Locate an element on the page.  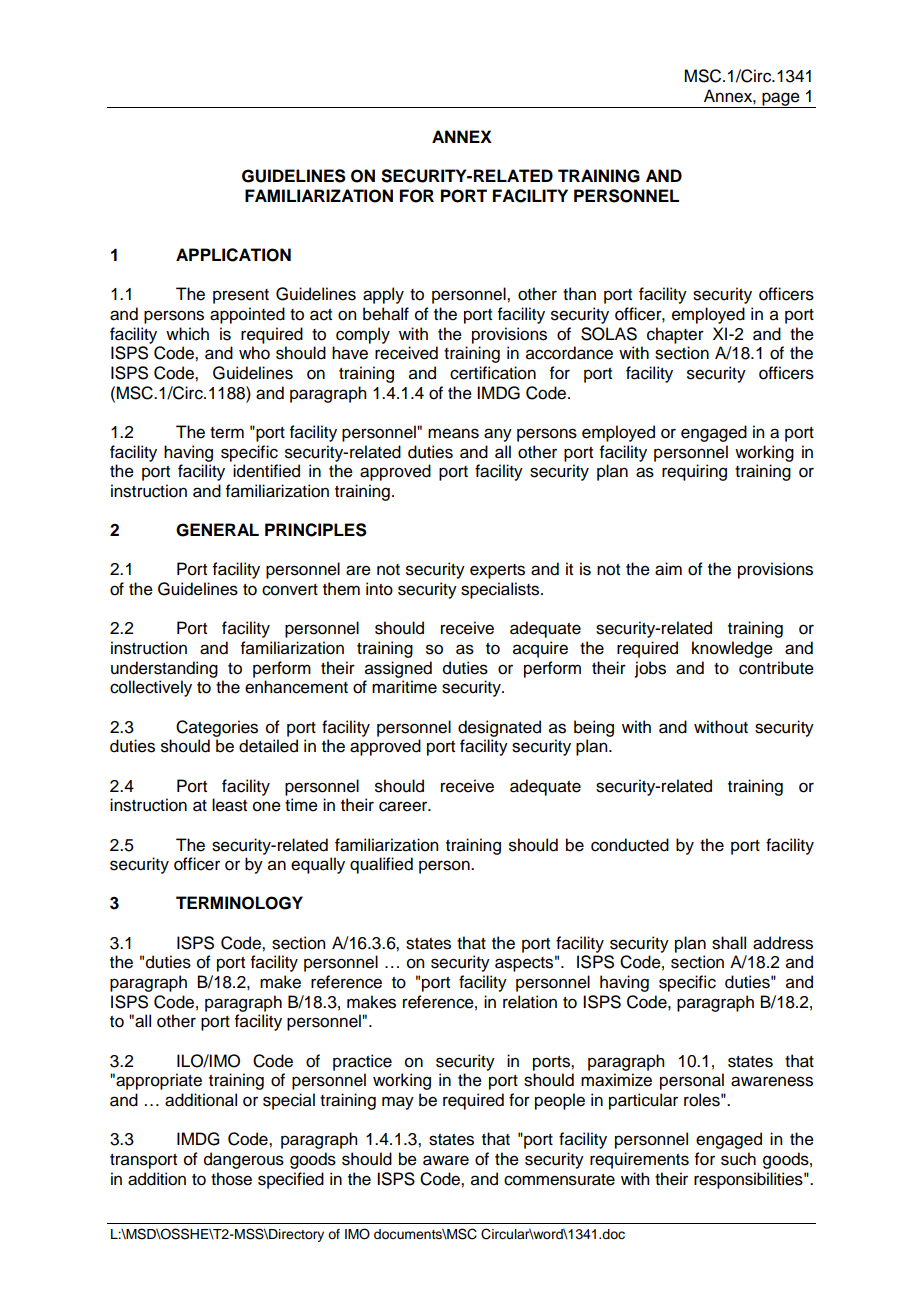
page is located at coordinates (781, 100).
